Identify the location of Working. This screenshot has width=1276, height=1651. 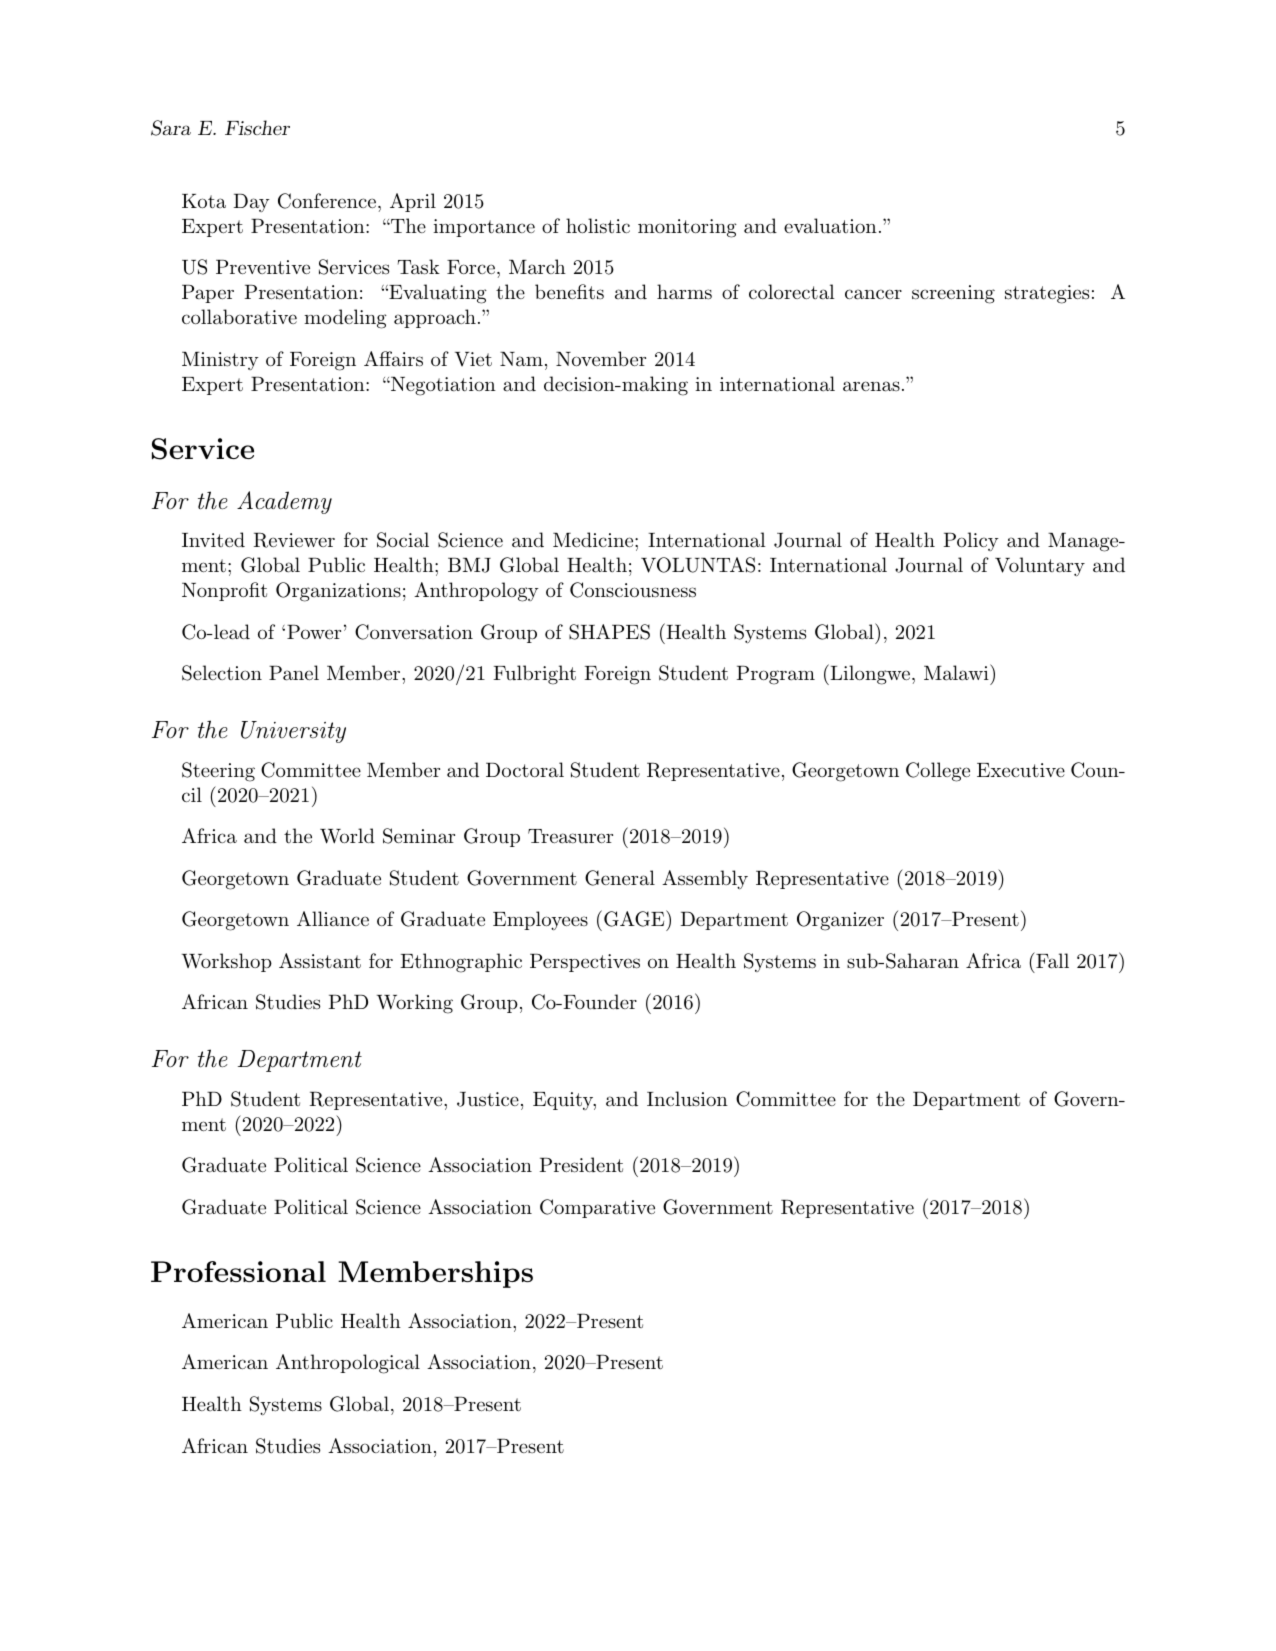
(415, 1004).
